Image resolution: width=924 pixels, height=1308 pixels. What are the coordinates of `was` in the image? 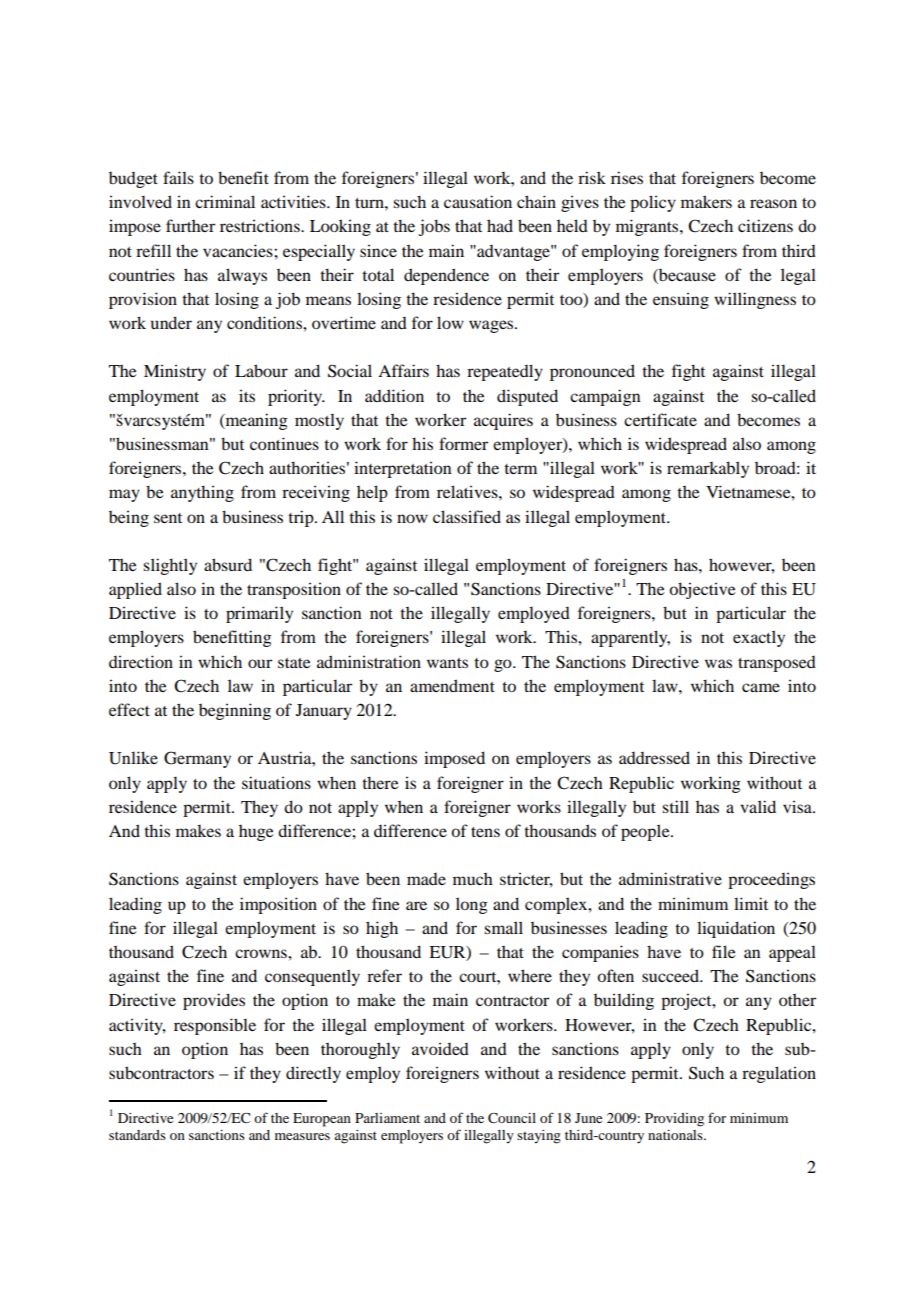 It's located at (718, 663).
